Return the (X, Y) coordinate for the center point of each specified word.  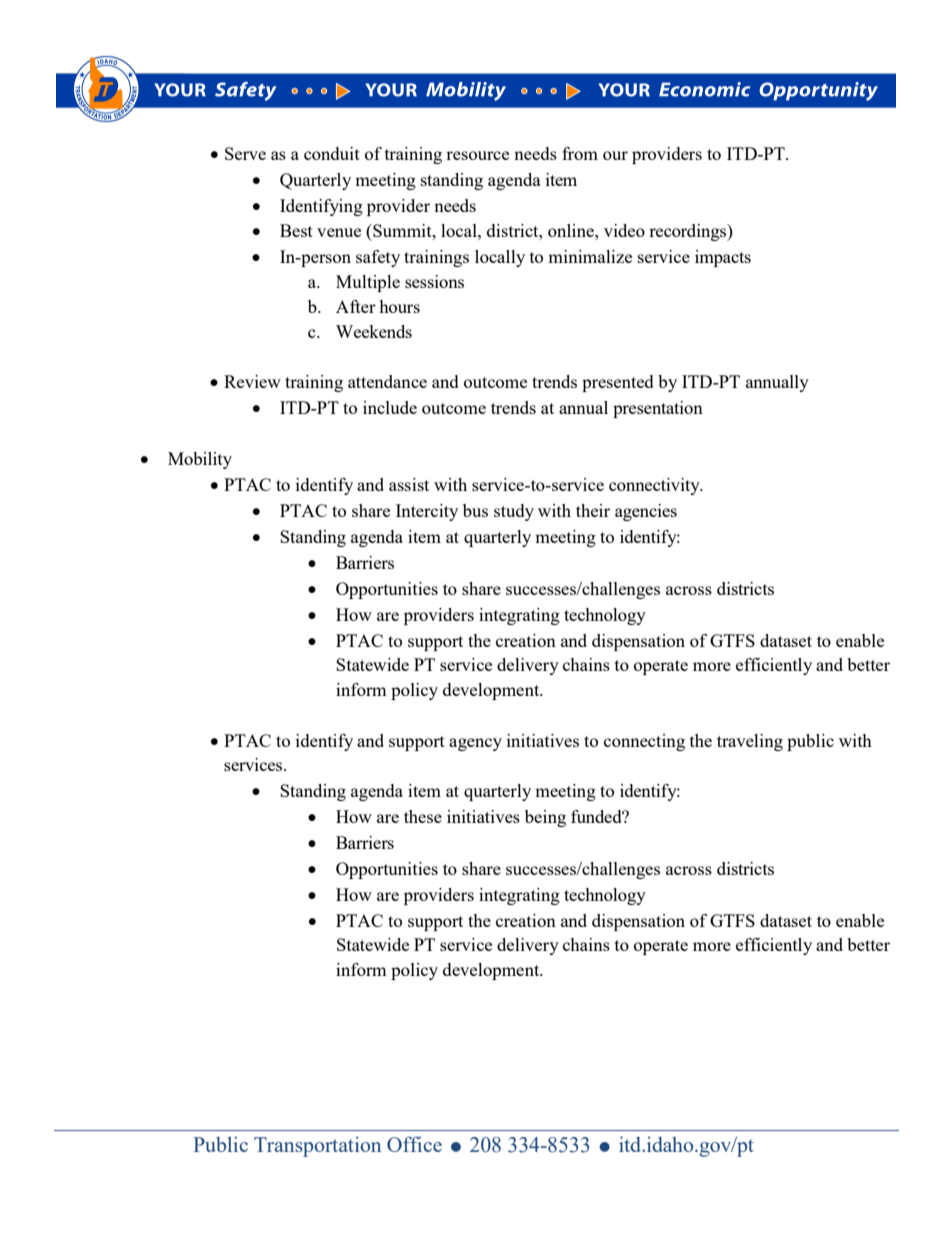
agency (475, 744)
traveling (750, 742)
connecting (644, 742)
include (390, 407)
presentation (658, 409)
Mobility (200, 460)
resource (477, 155)
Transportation (317, 1147)
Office (414, 1144)
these (423, 816)
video (624, 230)
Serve (245, 153)
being (545, 818)
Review (252, 381)
